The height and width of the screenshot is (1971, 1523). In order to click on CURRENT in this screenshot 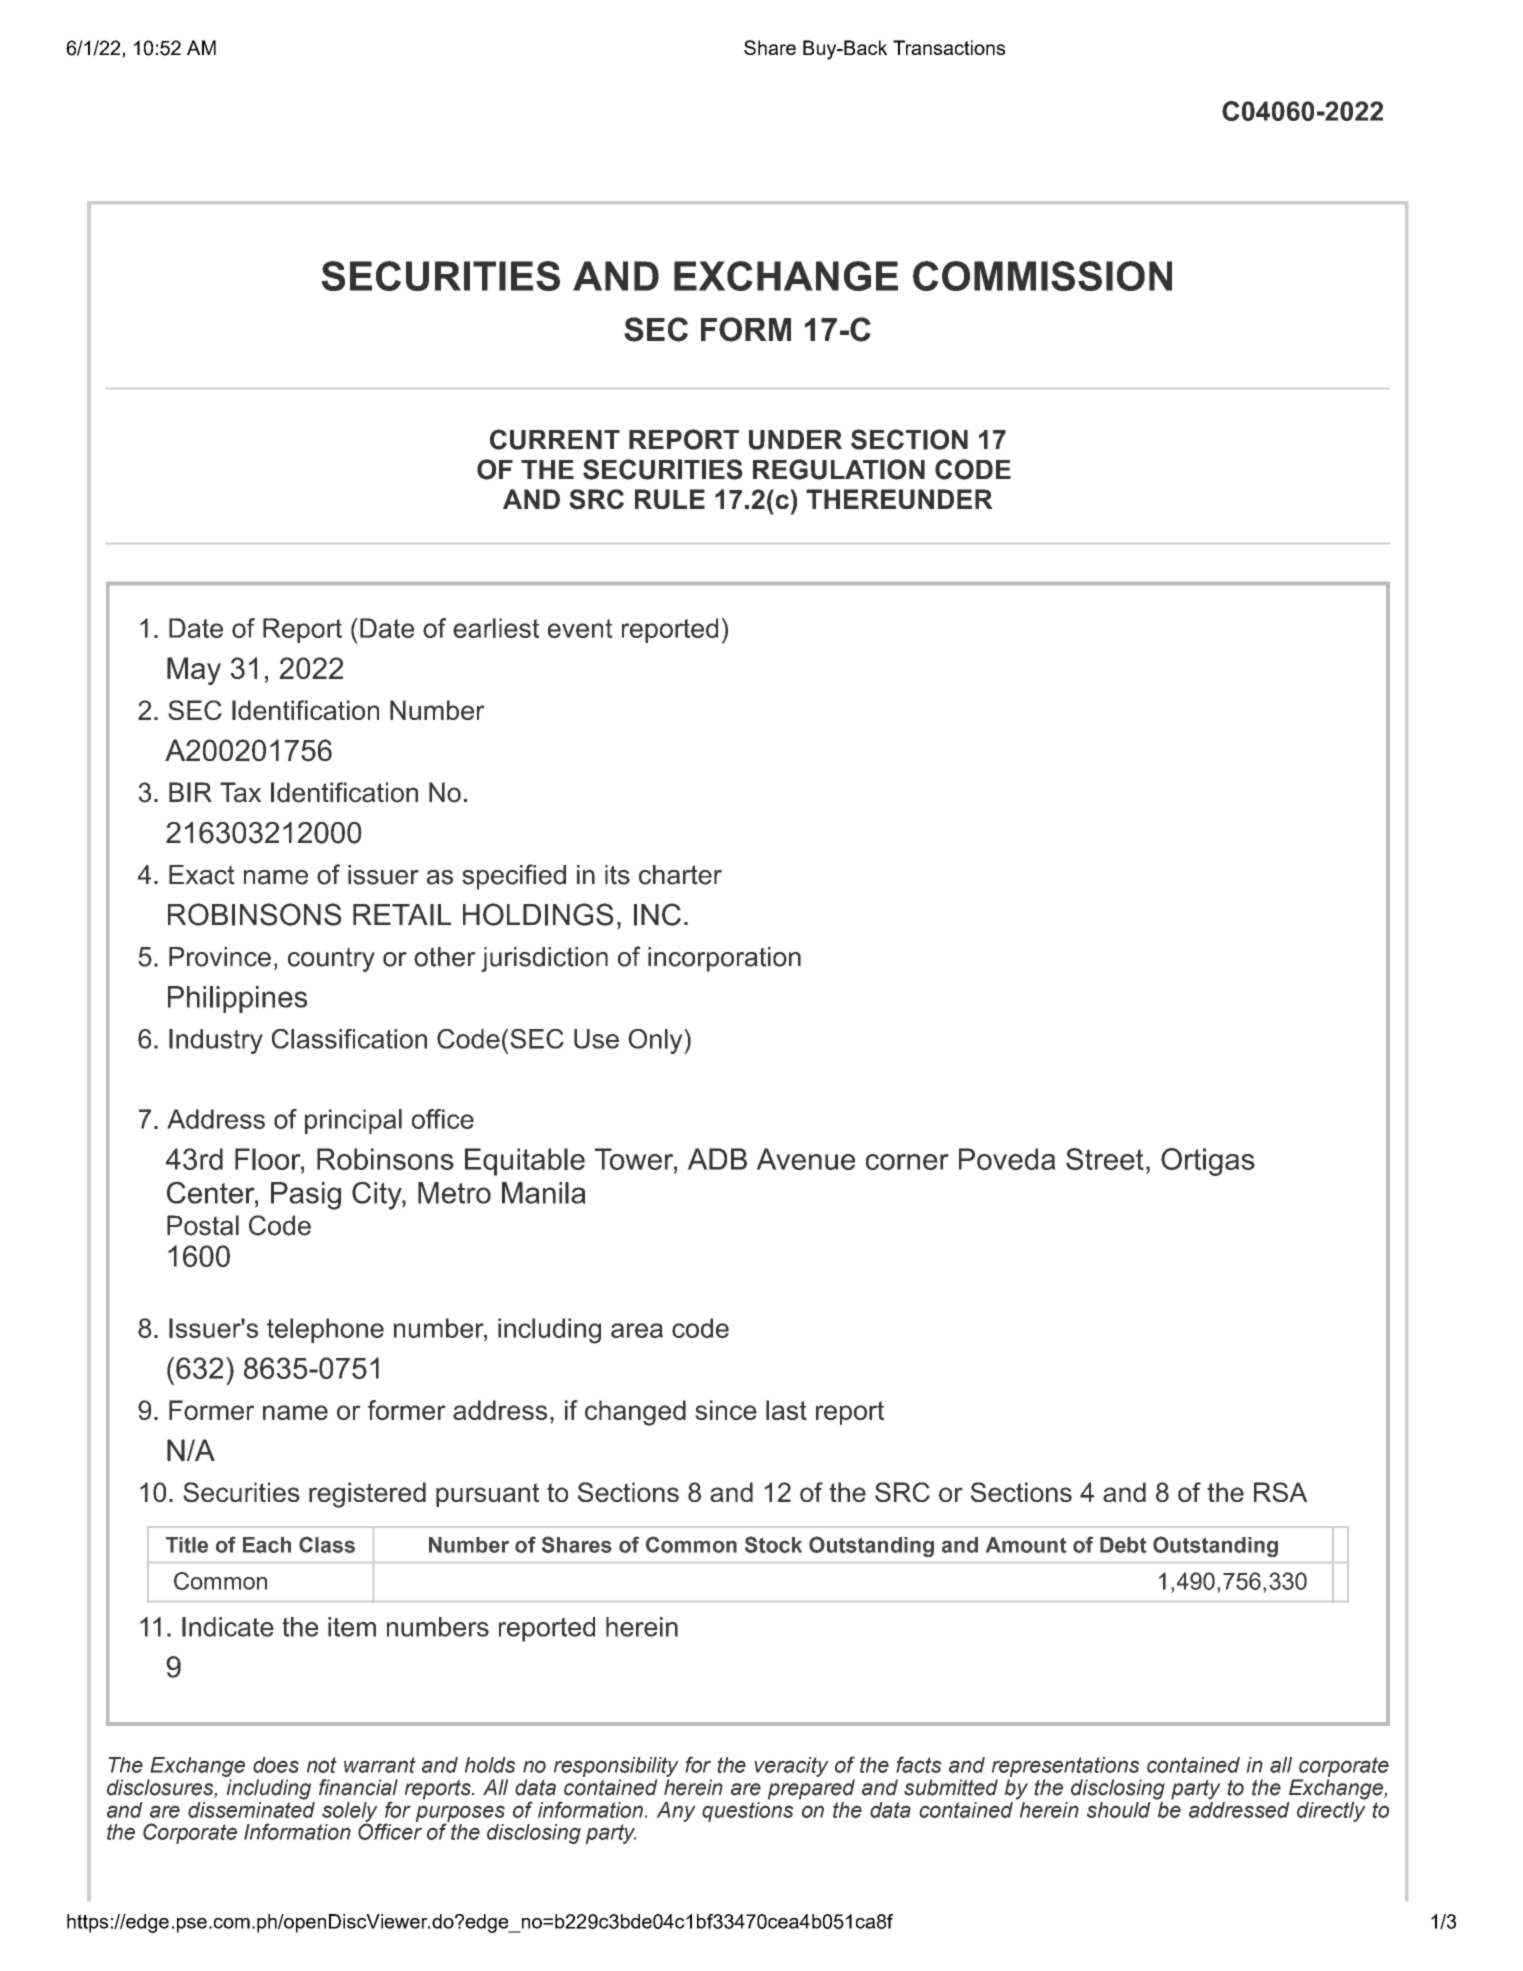, I will do `click(555, 439)`.
